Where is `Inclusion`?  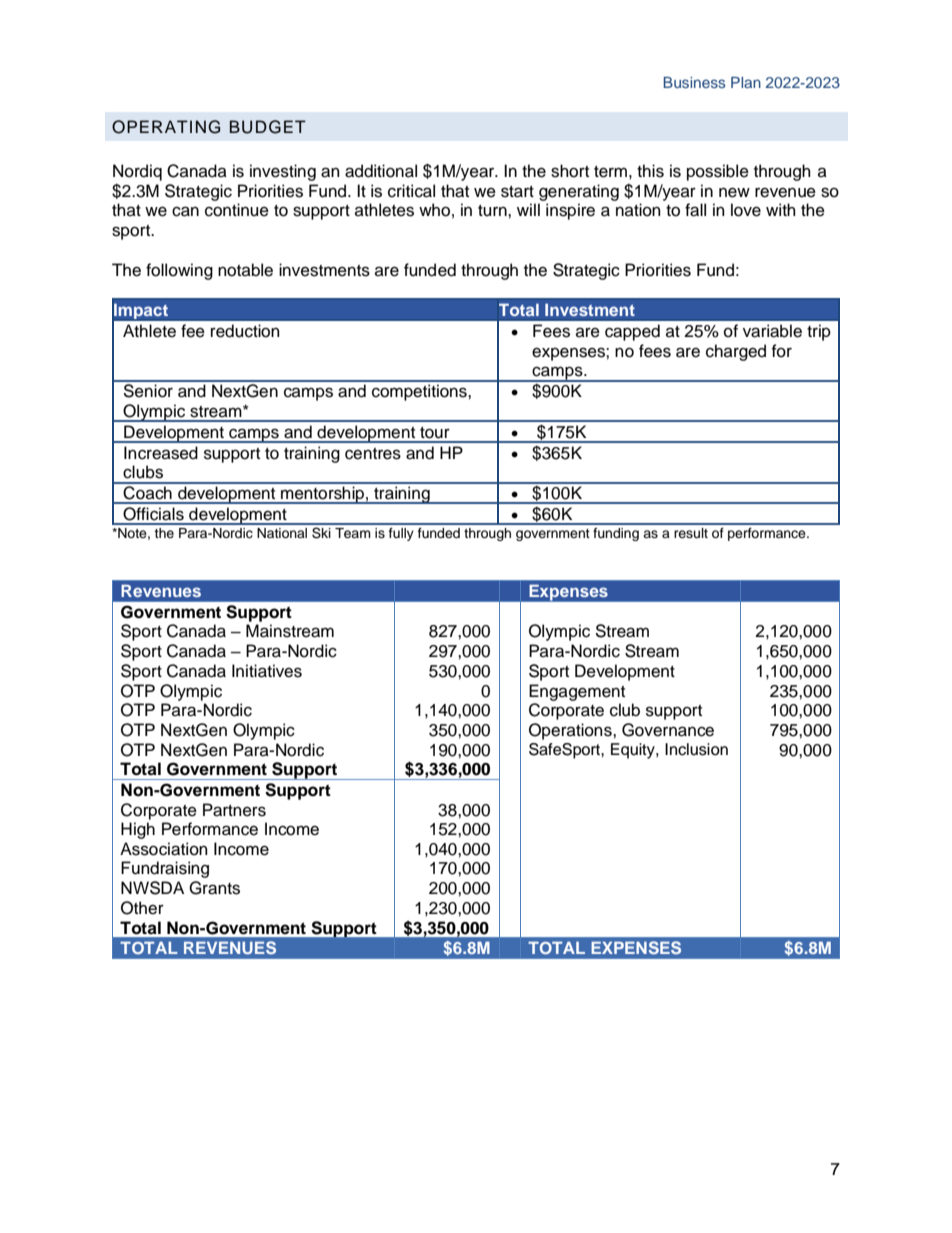
Inclusion is located at coordinates (696, 749).
